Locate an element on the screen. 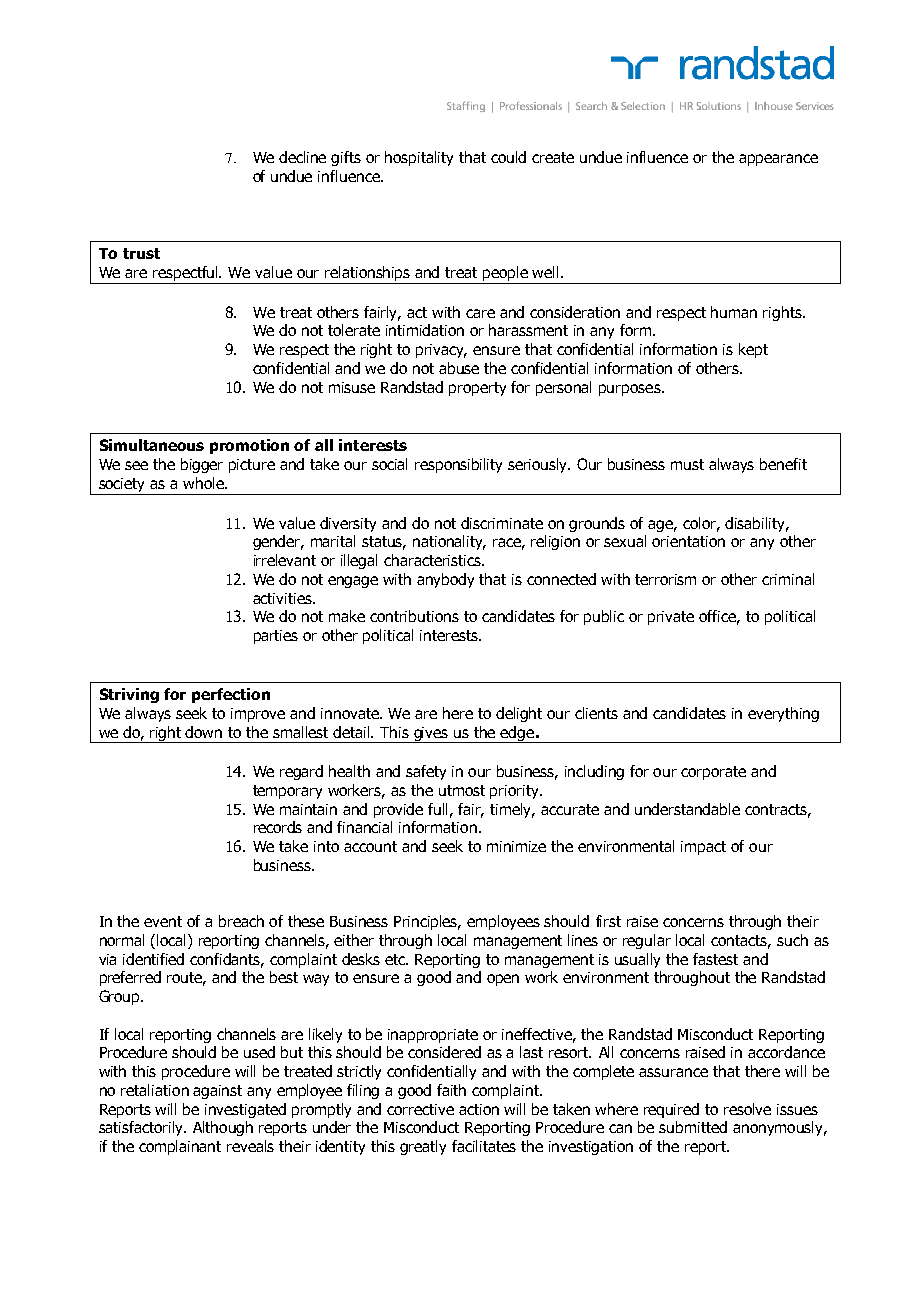 This screenshot has height=1308, width=924. appearance is located at coordinates (778, 160).
